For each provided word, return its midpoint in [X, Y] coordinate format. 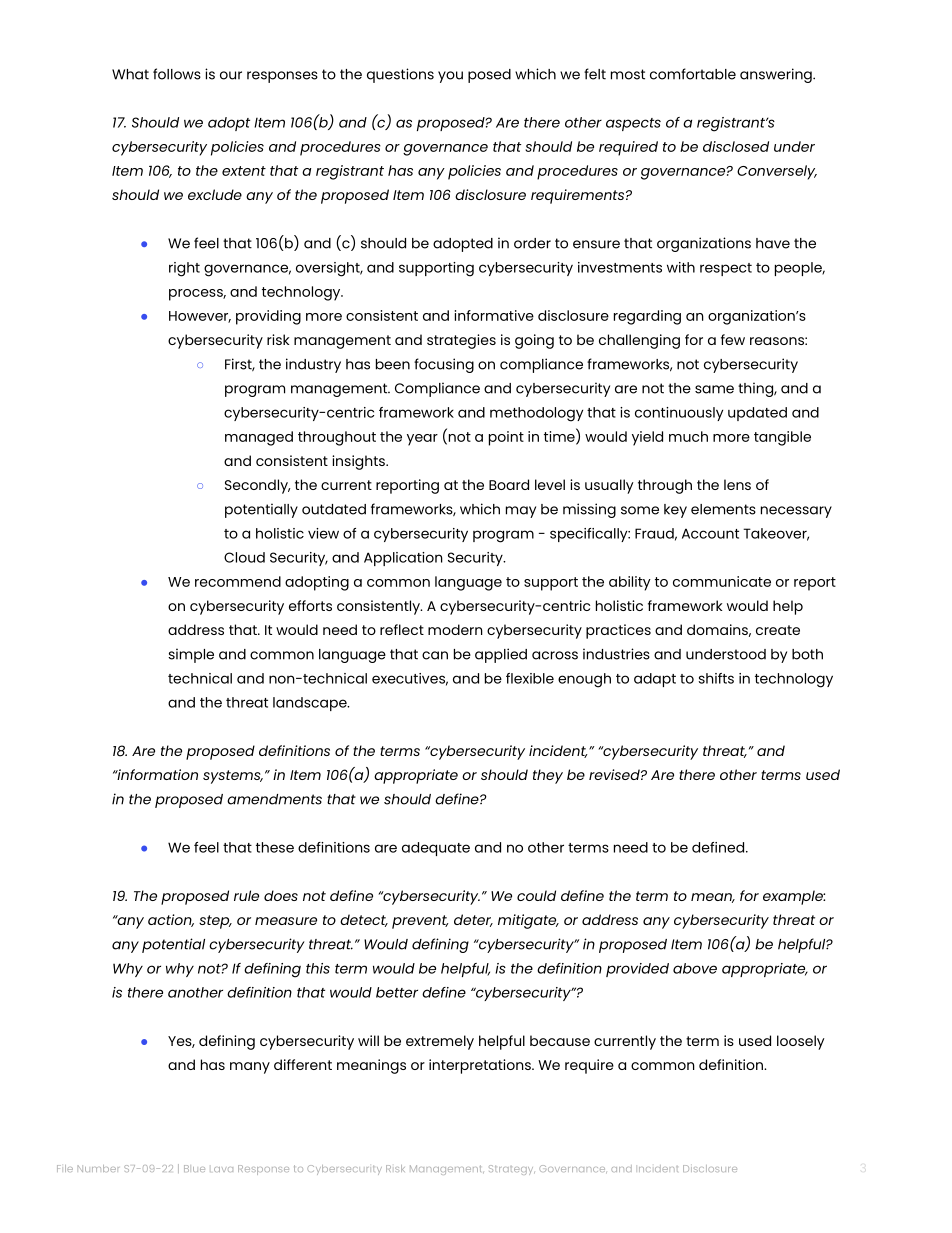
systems [233, 777]
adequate [436, 849]
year [422, 440]
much [688, 436]
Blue [194, 1168]
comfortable [693, 74]
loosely [801, 1042]
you [450, 77]
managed [259, 438]
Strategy [512, 1170]
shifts [716, 678]
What [130, 74]
